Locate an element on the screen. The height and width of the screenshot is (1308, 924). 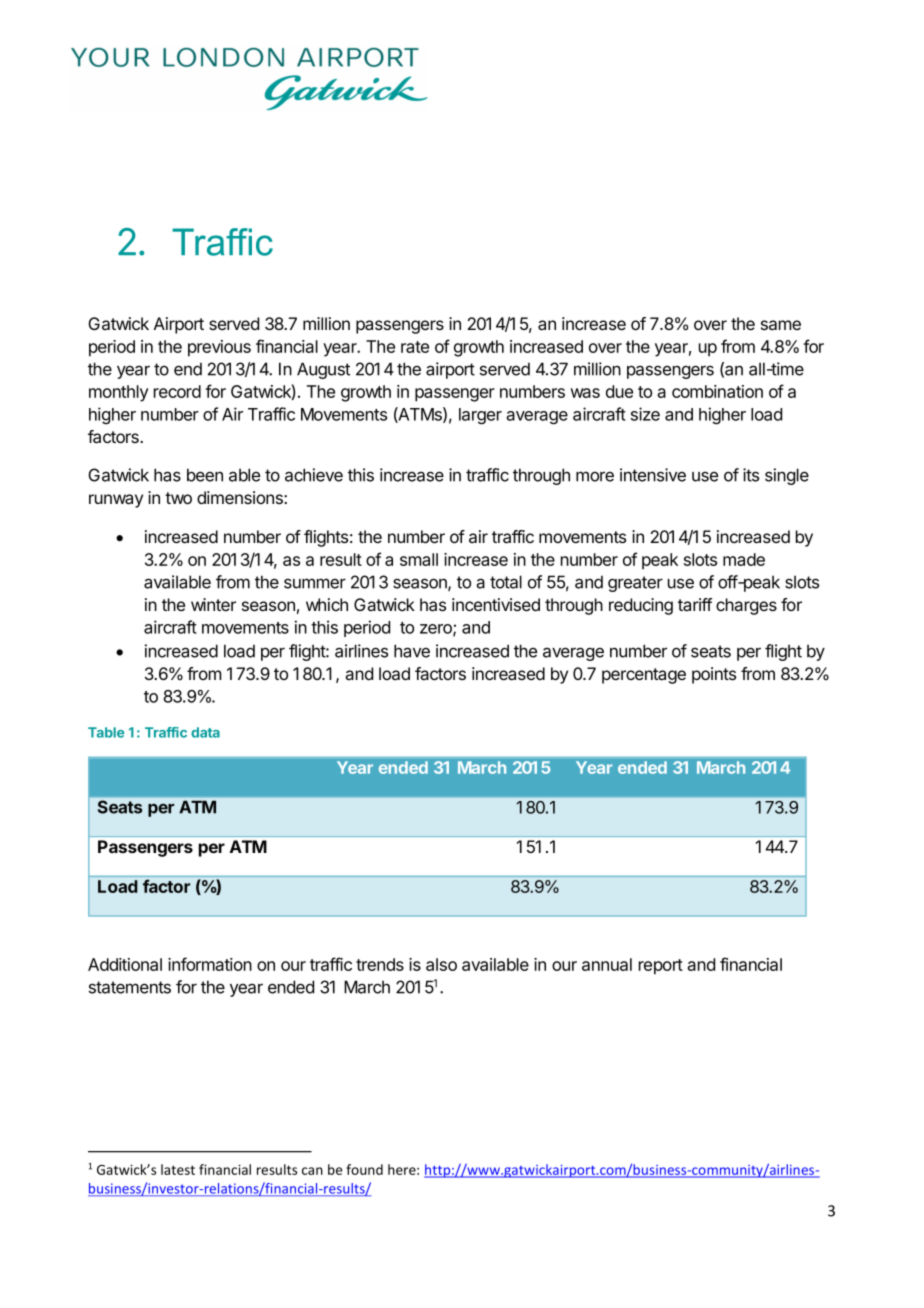
combination is located at coordinates (717, 391).
